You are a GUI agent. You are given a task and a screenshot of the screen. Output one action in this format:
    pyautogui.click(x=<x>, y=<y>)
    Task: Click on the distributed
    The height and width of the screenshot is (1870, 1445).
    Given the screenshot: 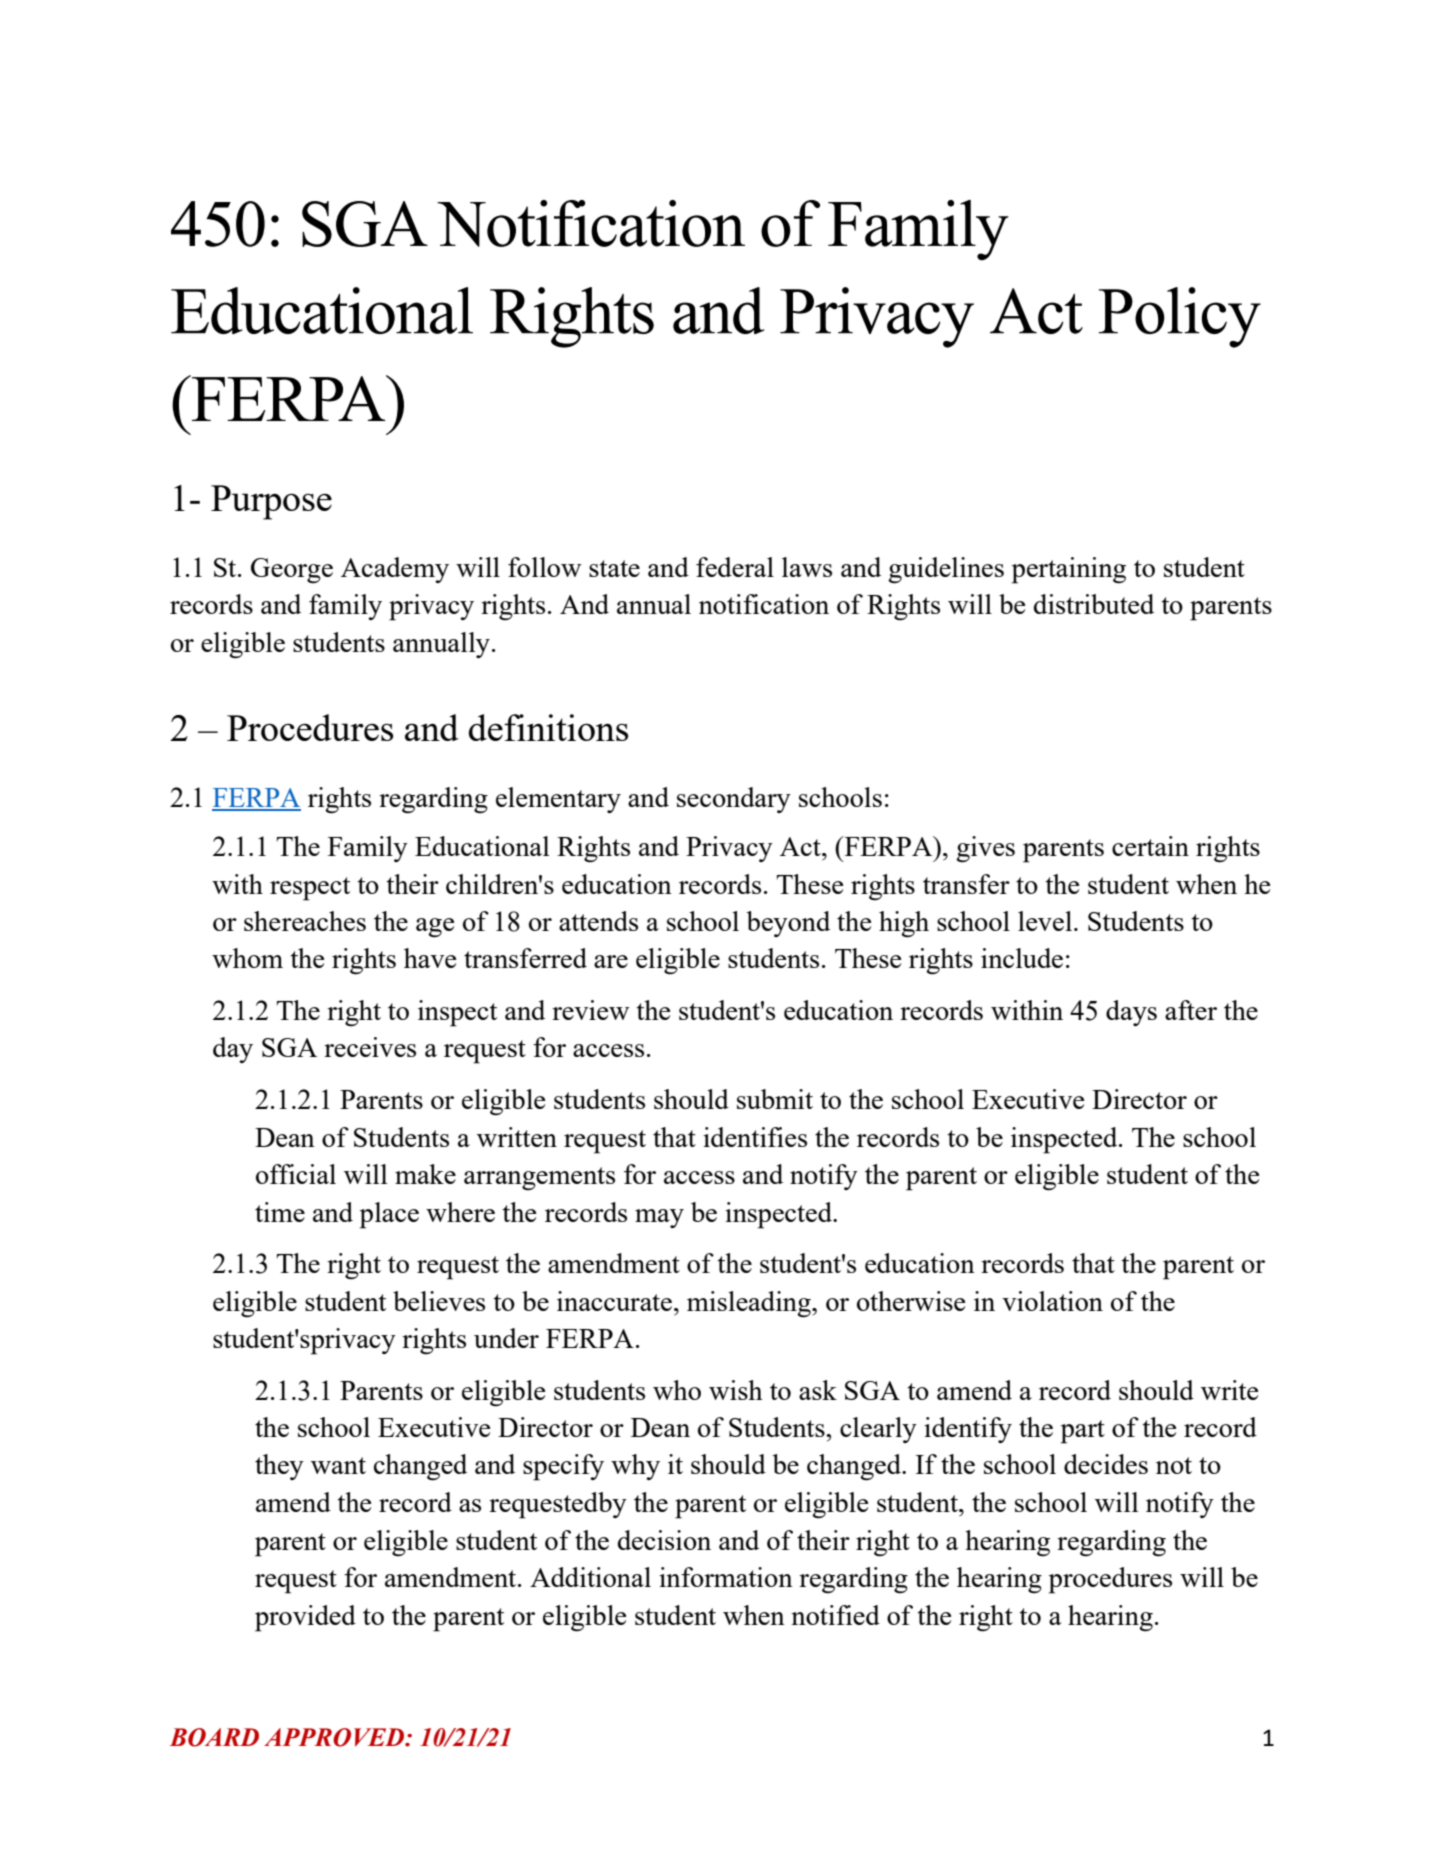 What is the action you would take?
    pyautogui.click(x=1094, y=604)
